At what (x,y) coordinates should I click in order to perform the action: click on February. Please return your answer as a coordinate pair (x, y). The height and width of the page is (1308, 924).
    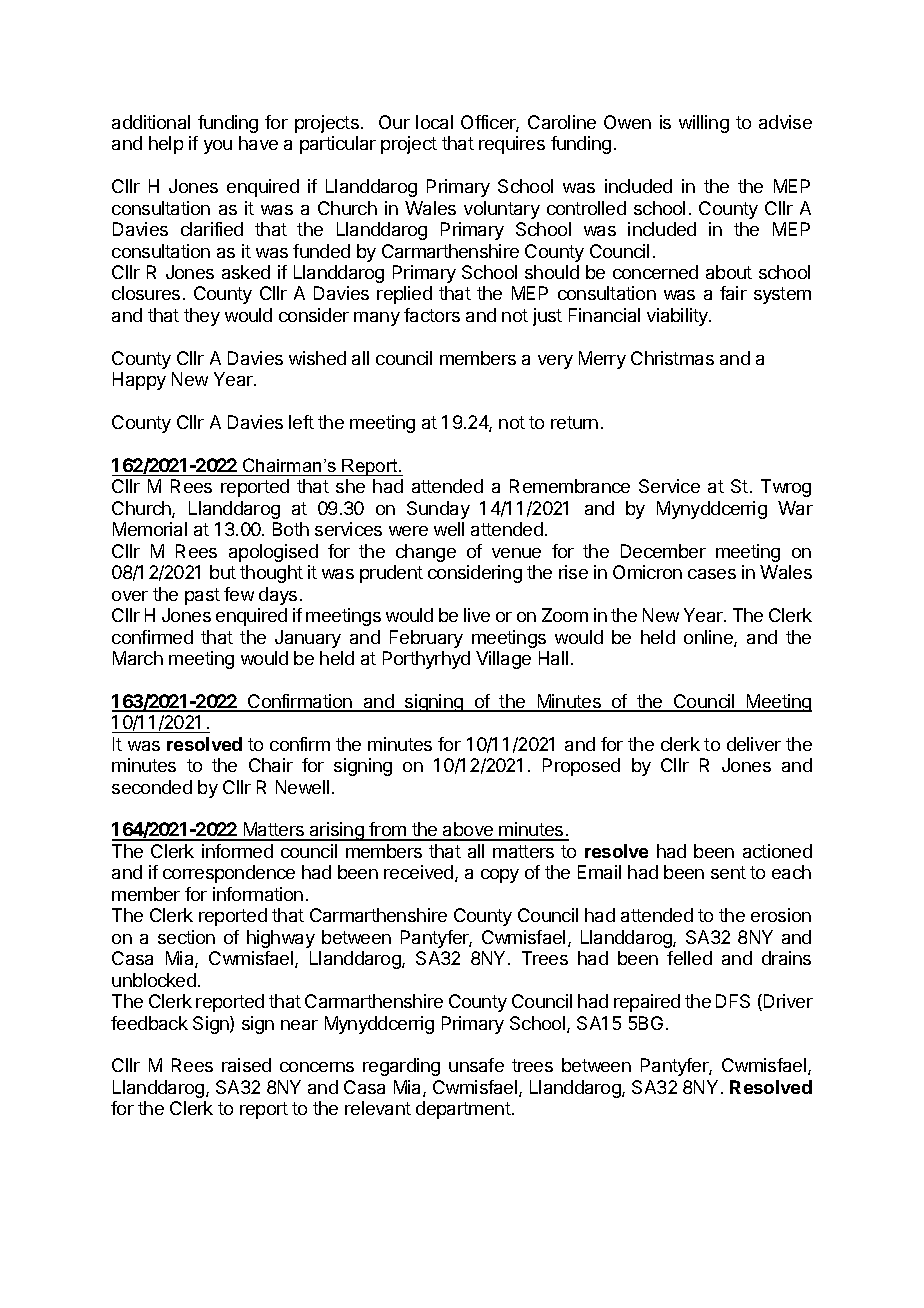
    Looking at the image, I should click on (426, 639).
